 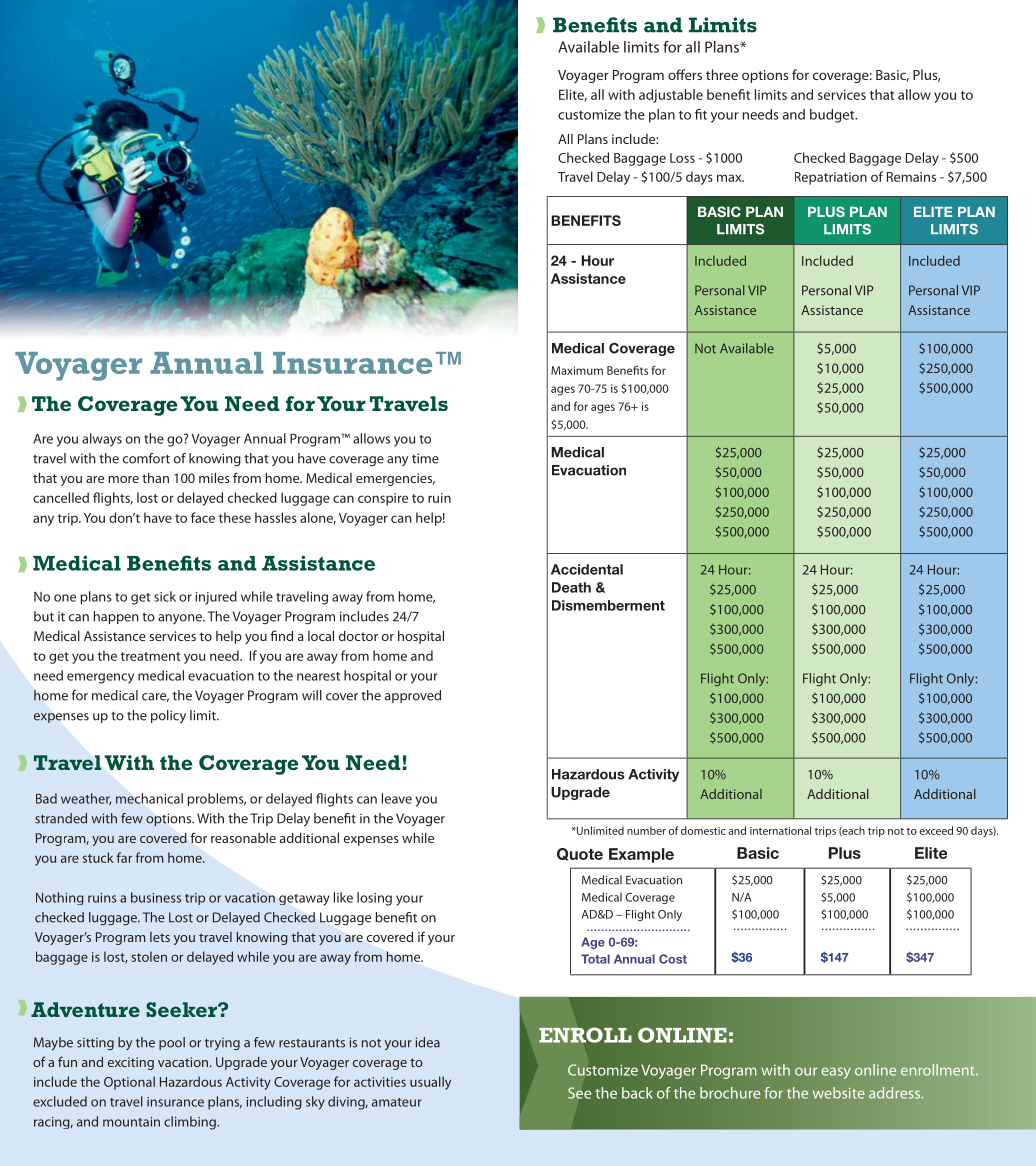 What do you see at coordinates (671, 96) in the document?
I see `adjustable` at bounding box center [671, 96].
